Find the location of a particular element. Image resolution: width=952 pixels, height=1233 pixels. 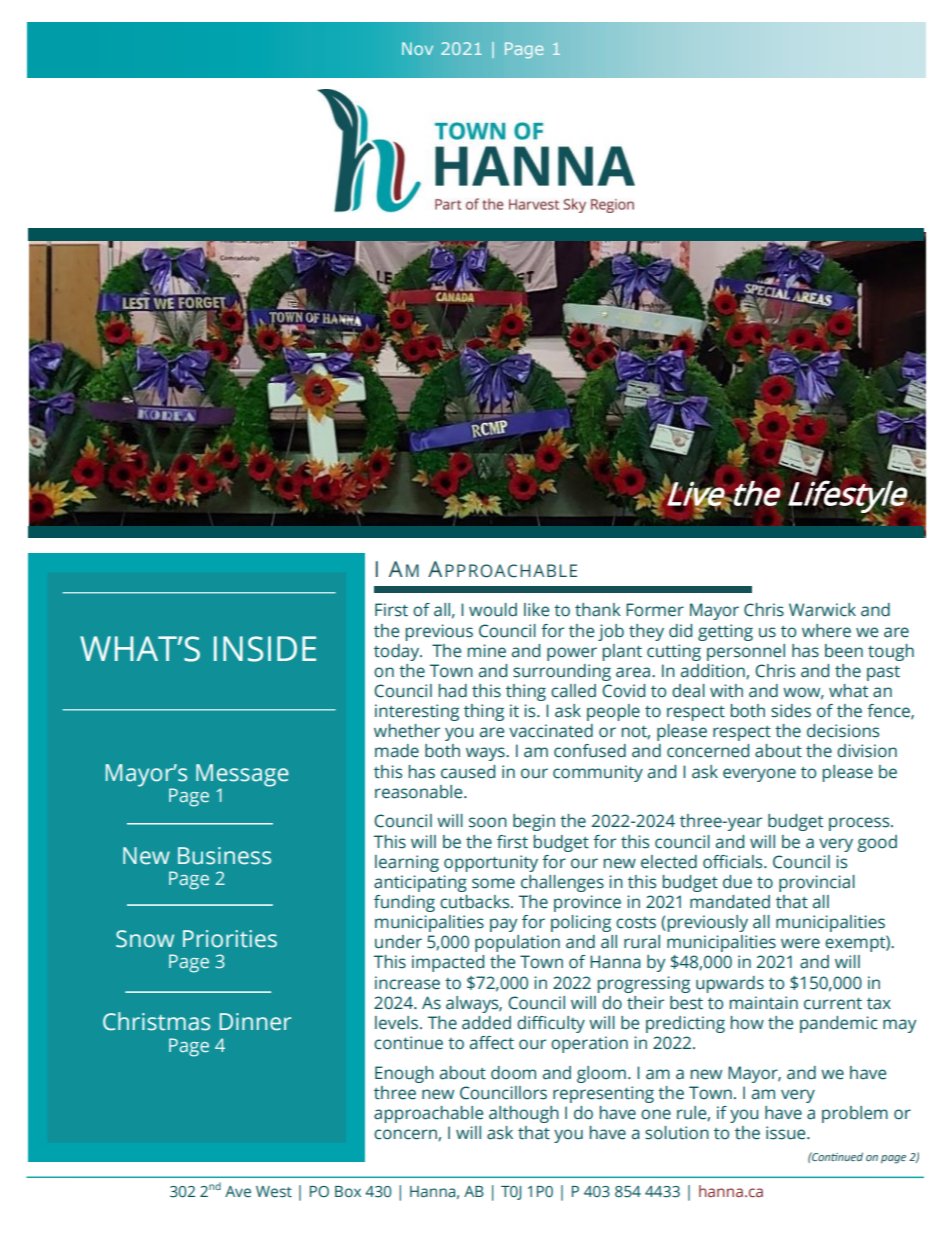

begin is located at coordinates (534, 822).
